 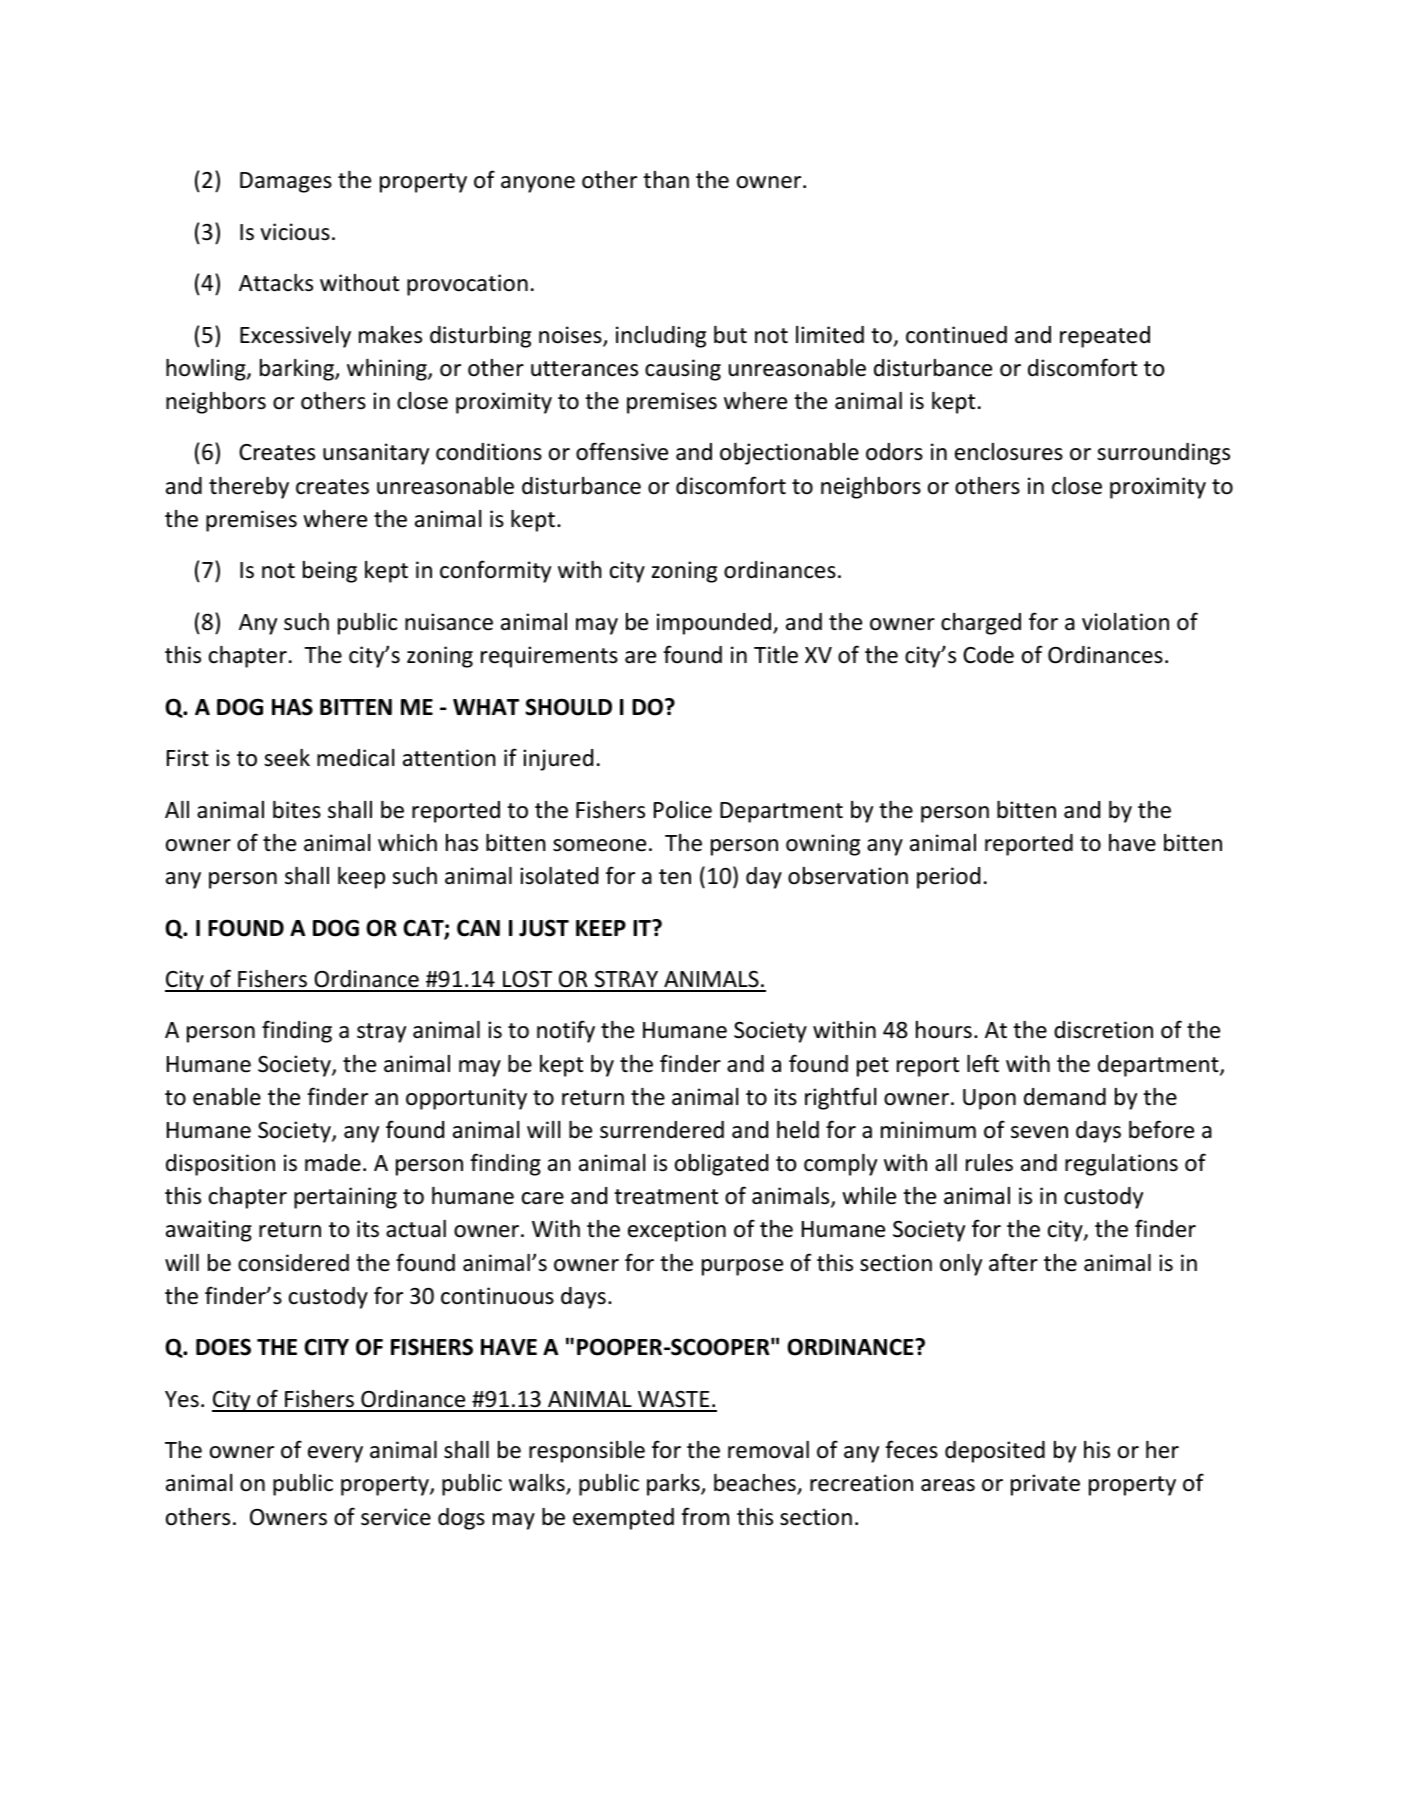 I want to click on period, so click(x=948, y=878).
